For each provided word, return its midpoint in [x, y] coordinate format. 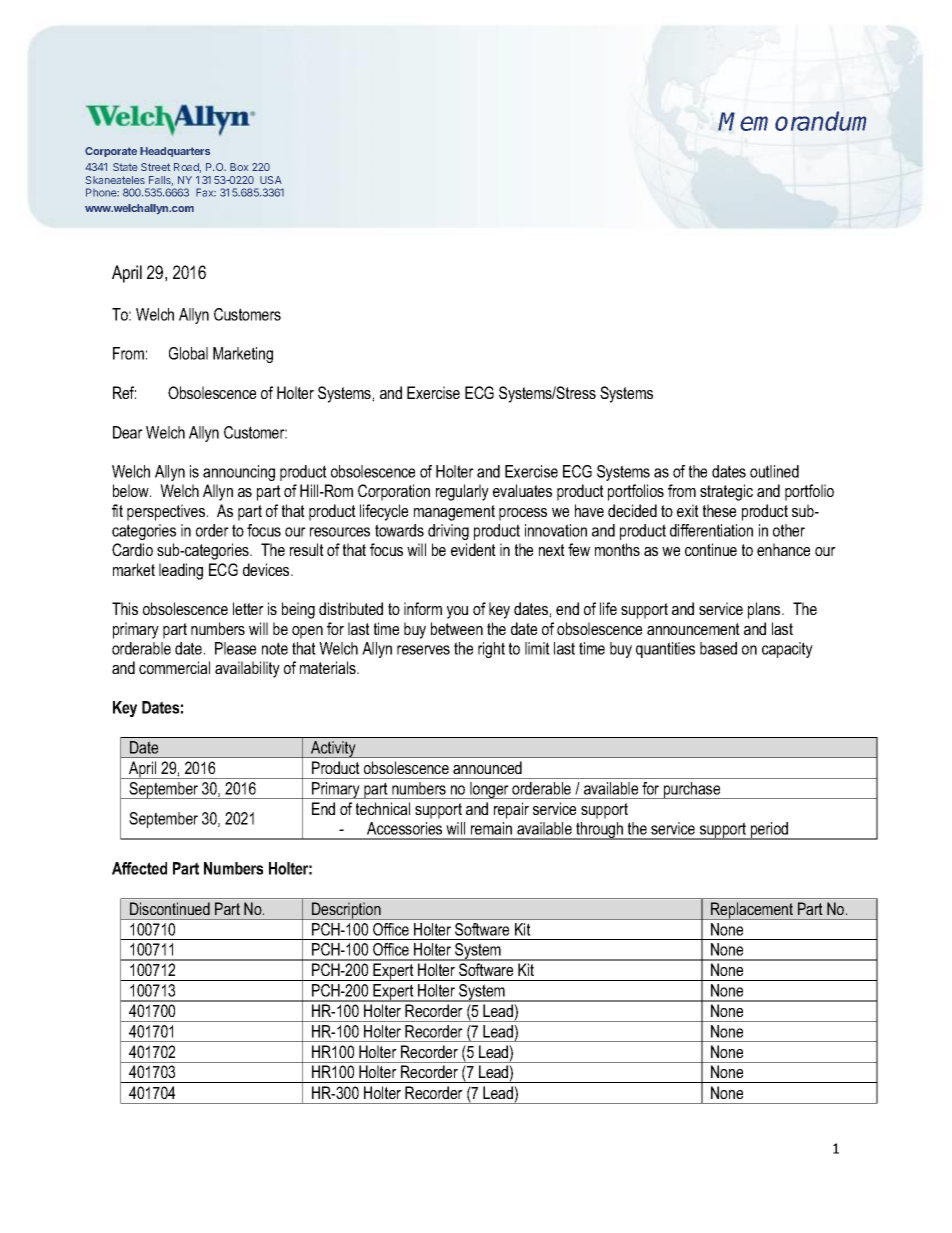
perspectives [167, 512]
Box [239, 167]
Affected [139, 868]
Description [346, 911]
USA [271, 180]
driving [448, 532]
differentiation [711, 530]
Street [155, 167]
